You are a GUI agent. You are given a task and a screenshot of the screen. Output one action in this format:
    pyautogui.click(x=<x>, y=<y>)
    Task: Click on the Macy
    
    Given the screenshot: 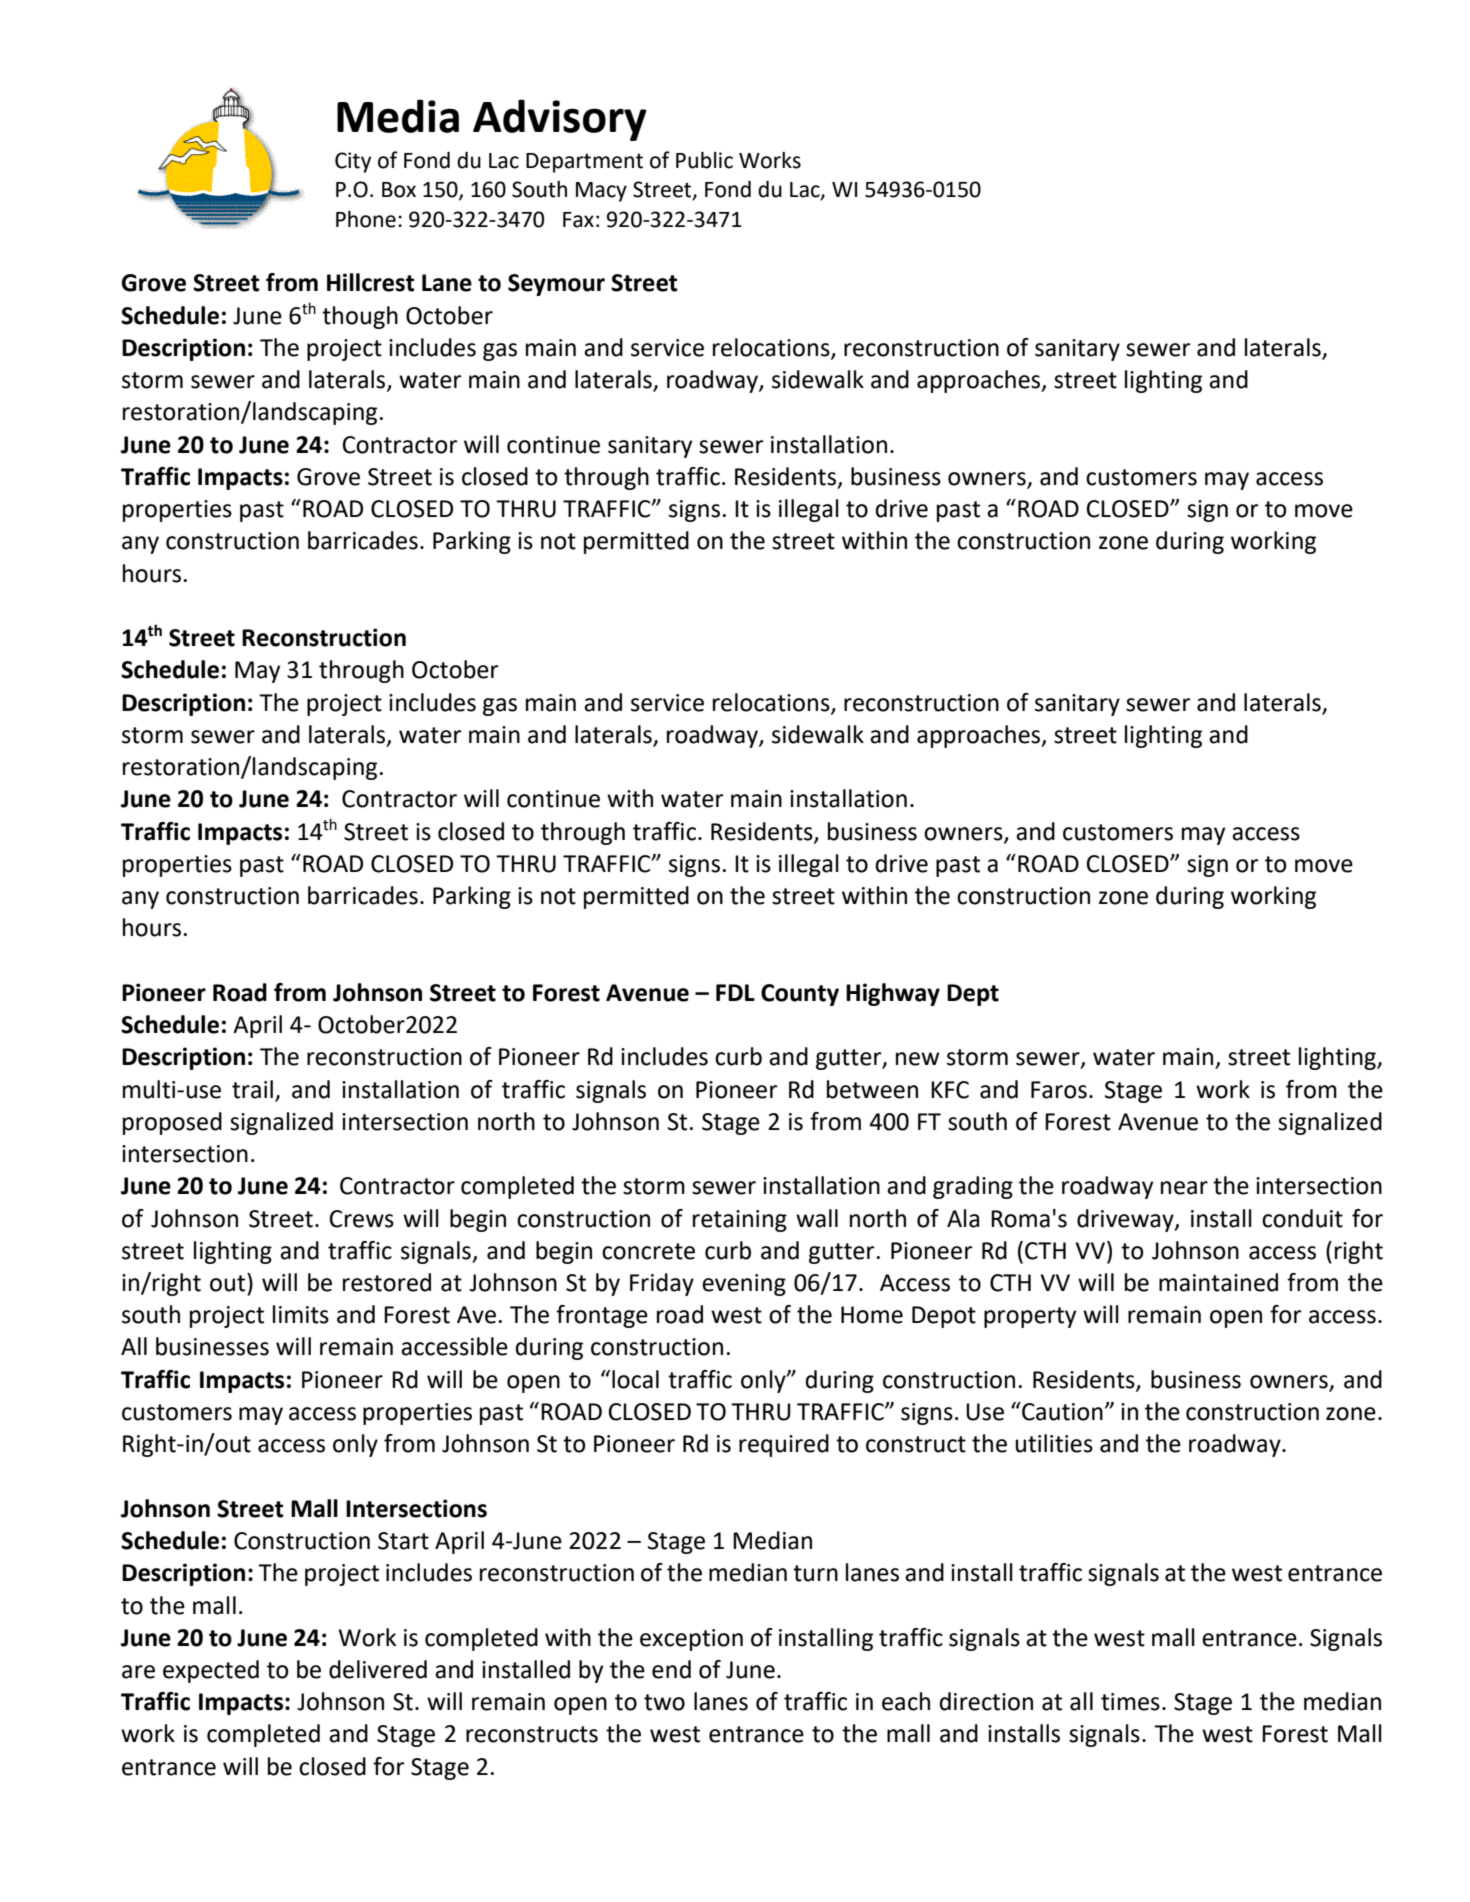 What is the action you would take?
    pyautogui.click(x=601, y=192)
